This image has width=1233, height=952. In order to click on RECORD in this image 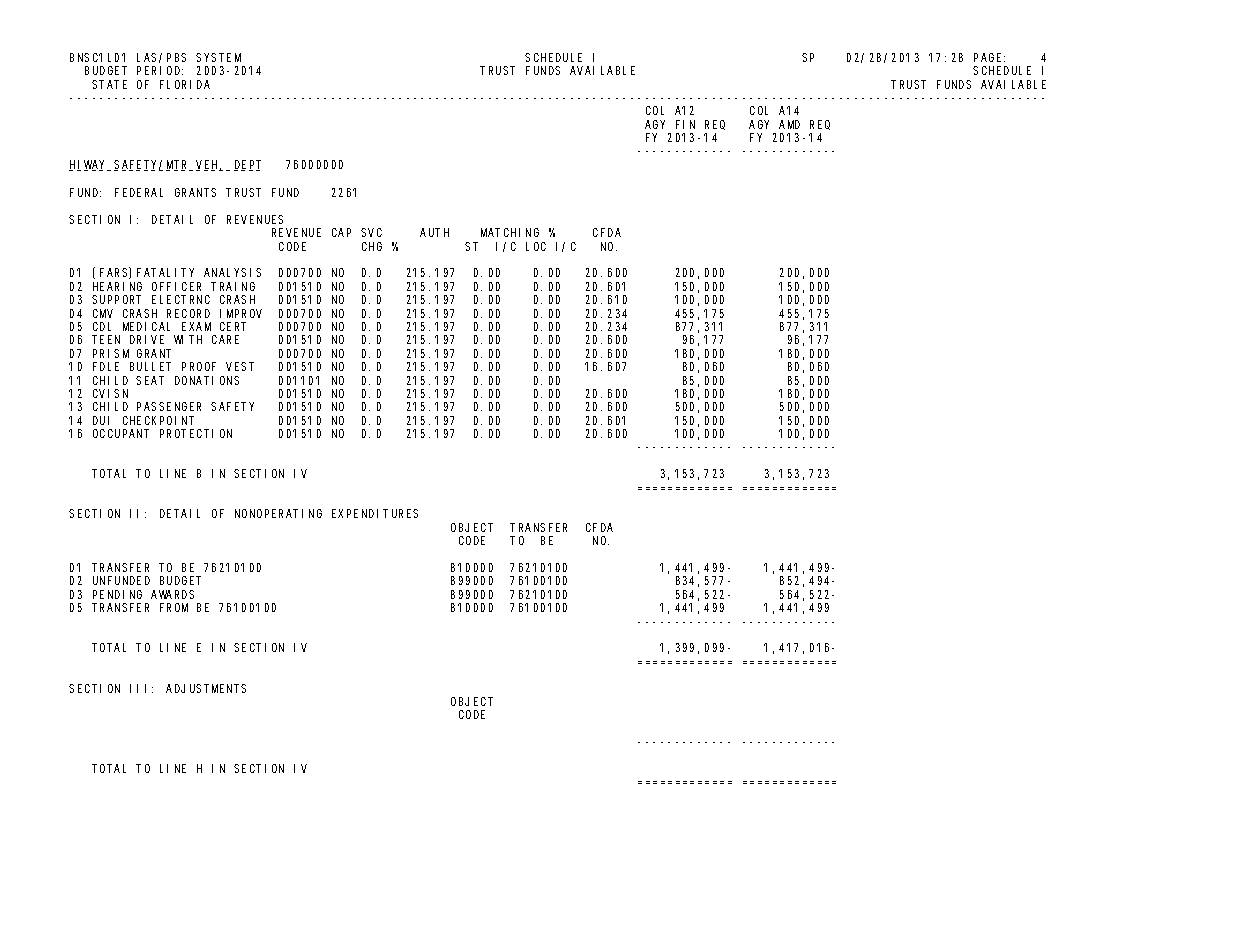, I will do `click(188, 313)`.
